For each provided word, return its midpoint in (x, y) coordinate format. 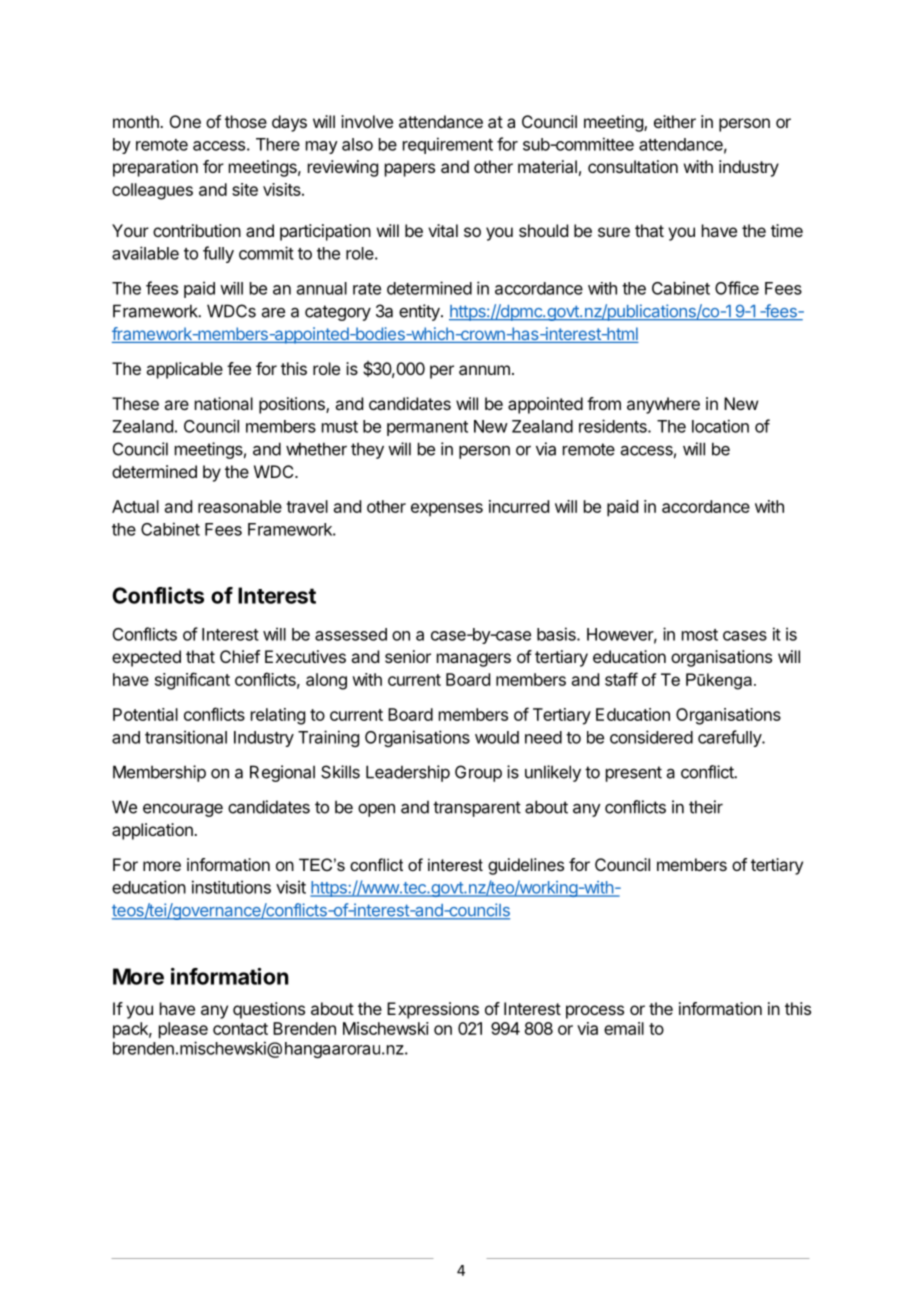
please (183, 1030)
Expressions (433, 1010)
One (185, 121)
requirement (448, 145)
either (675, 121)
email (624, 1028)
